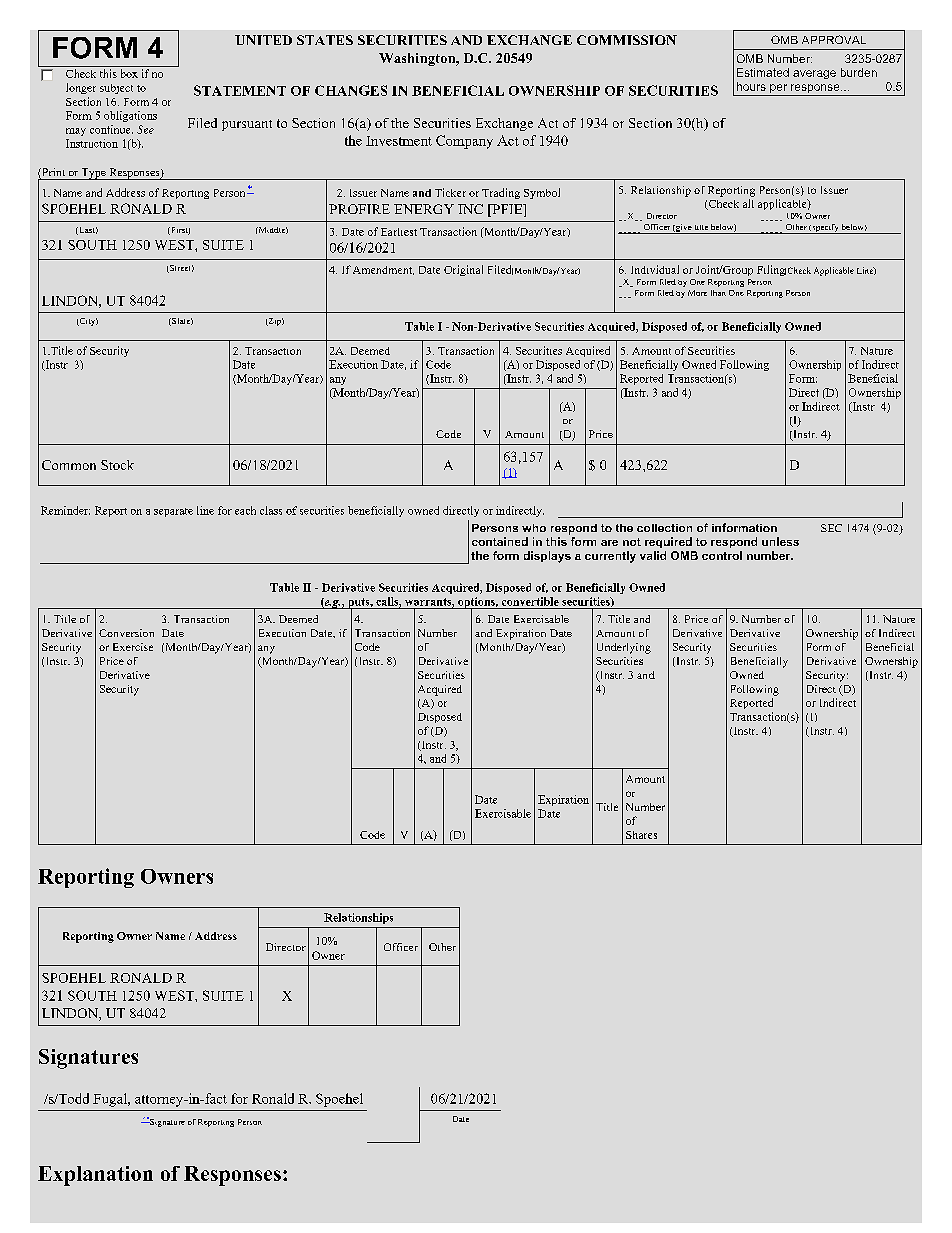 The image size is (952, 1233). What do you see at coordinates (624, 648) in the screenshot?
I see `Underlying` at bounding box center [624, 648].
